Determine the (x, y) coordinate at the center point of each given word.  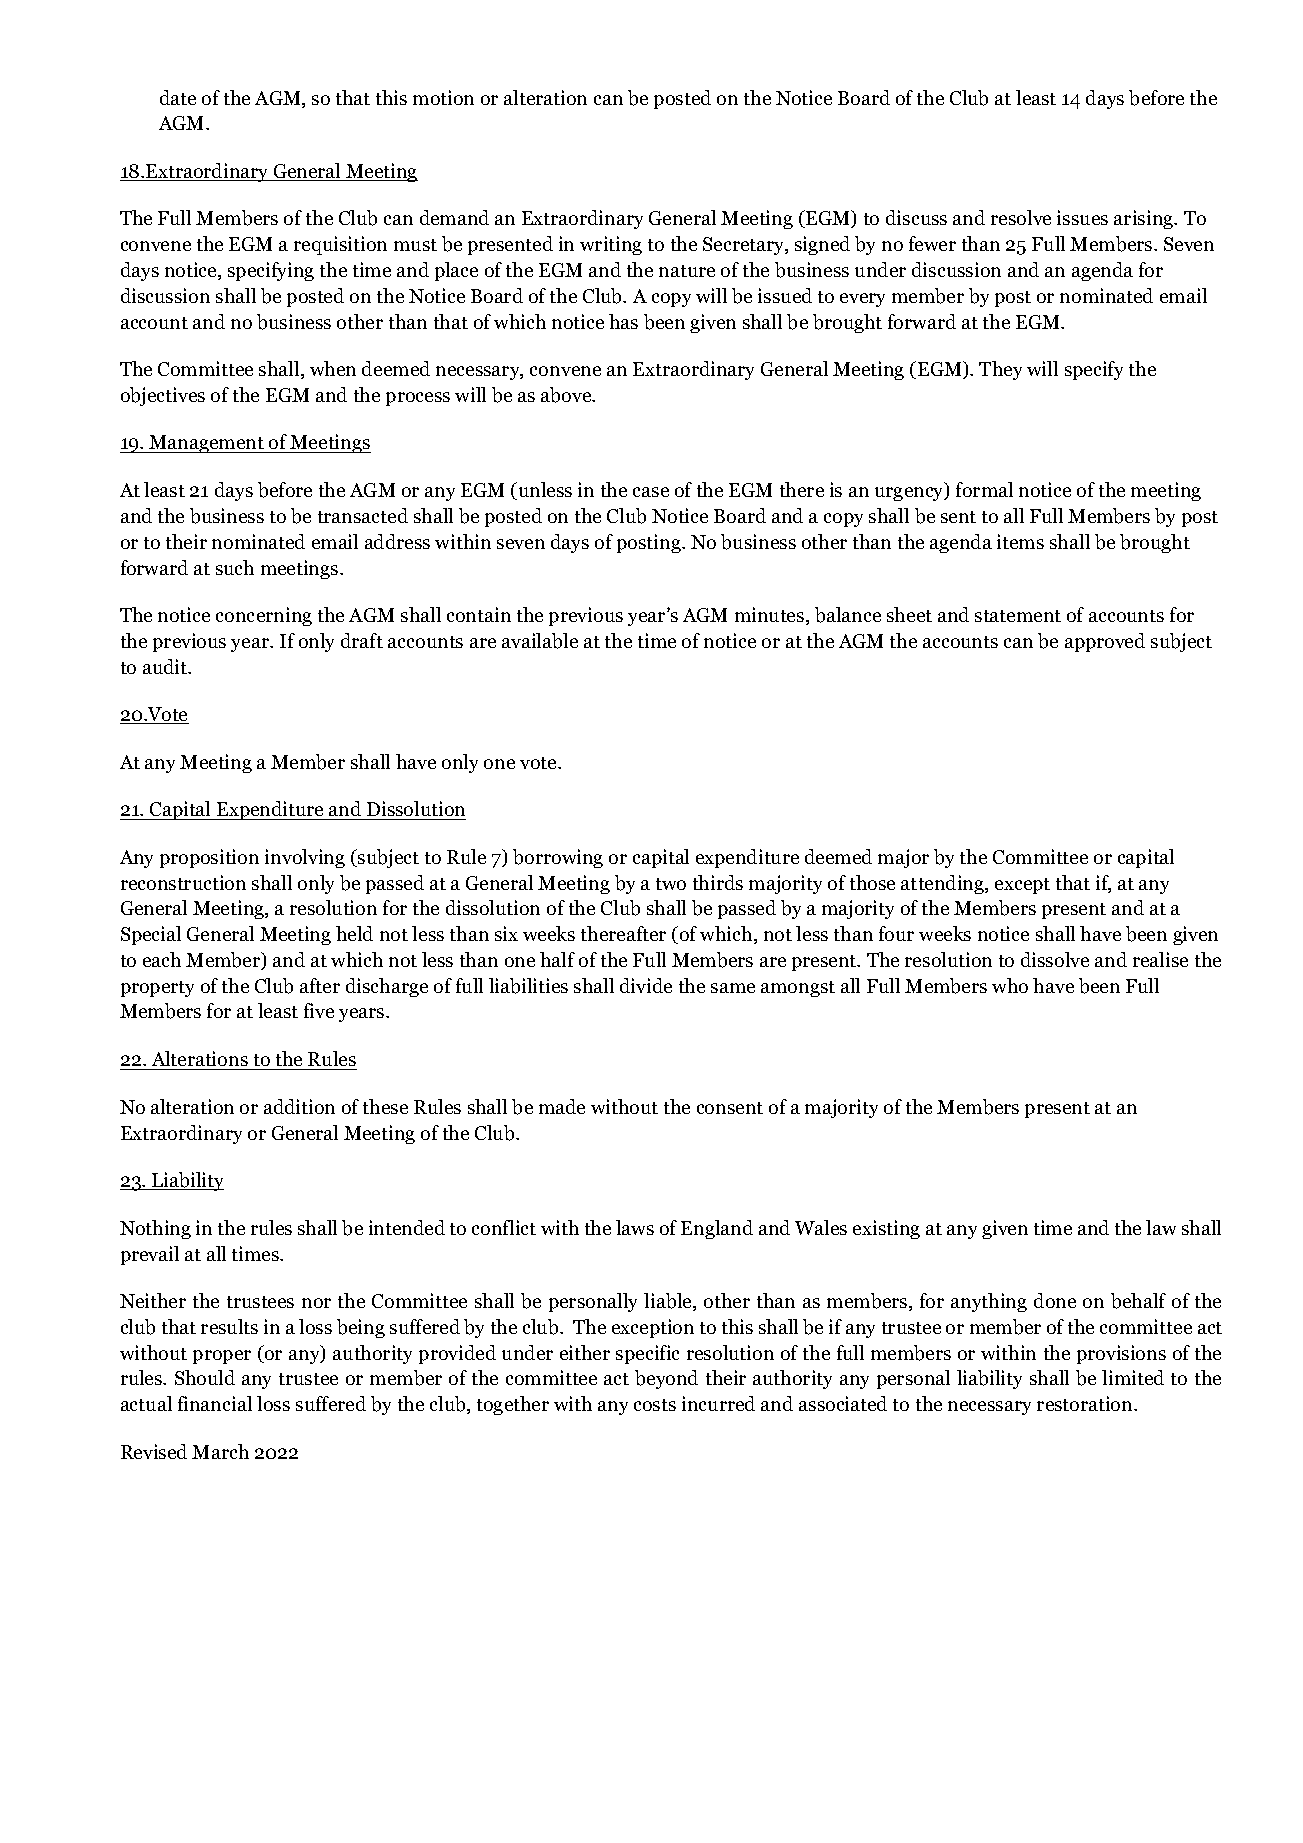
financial (215, 1403)
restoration (1086, 1403)
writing (611, 245)
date (178, 97)
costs (655, 1405)
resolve (1021, 217)
